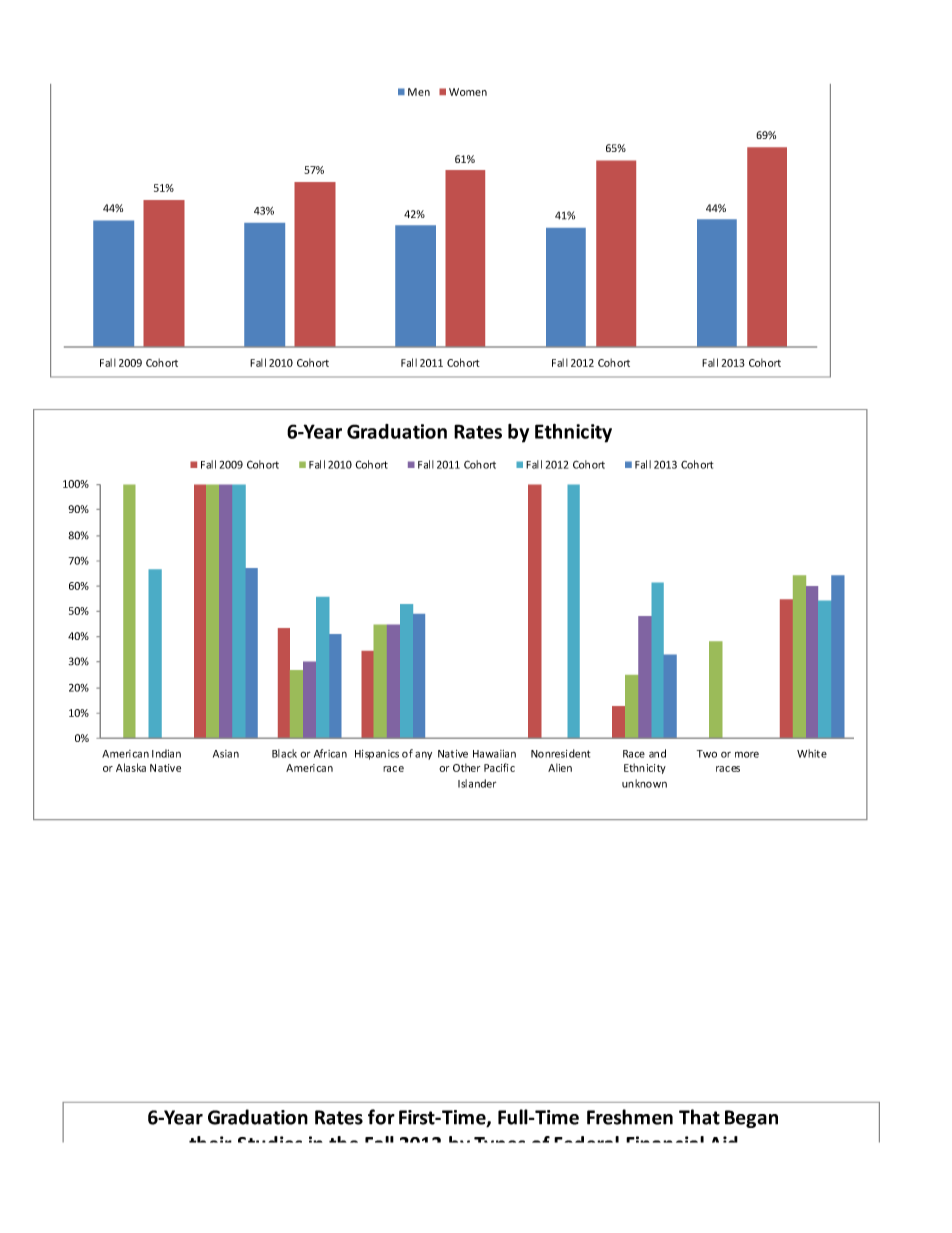 This screenshot has height=1233, width=952. What do you see at coordinates (707, 754) in the screenshot?
I see `Two` at bounding box center [707, 754].
